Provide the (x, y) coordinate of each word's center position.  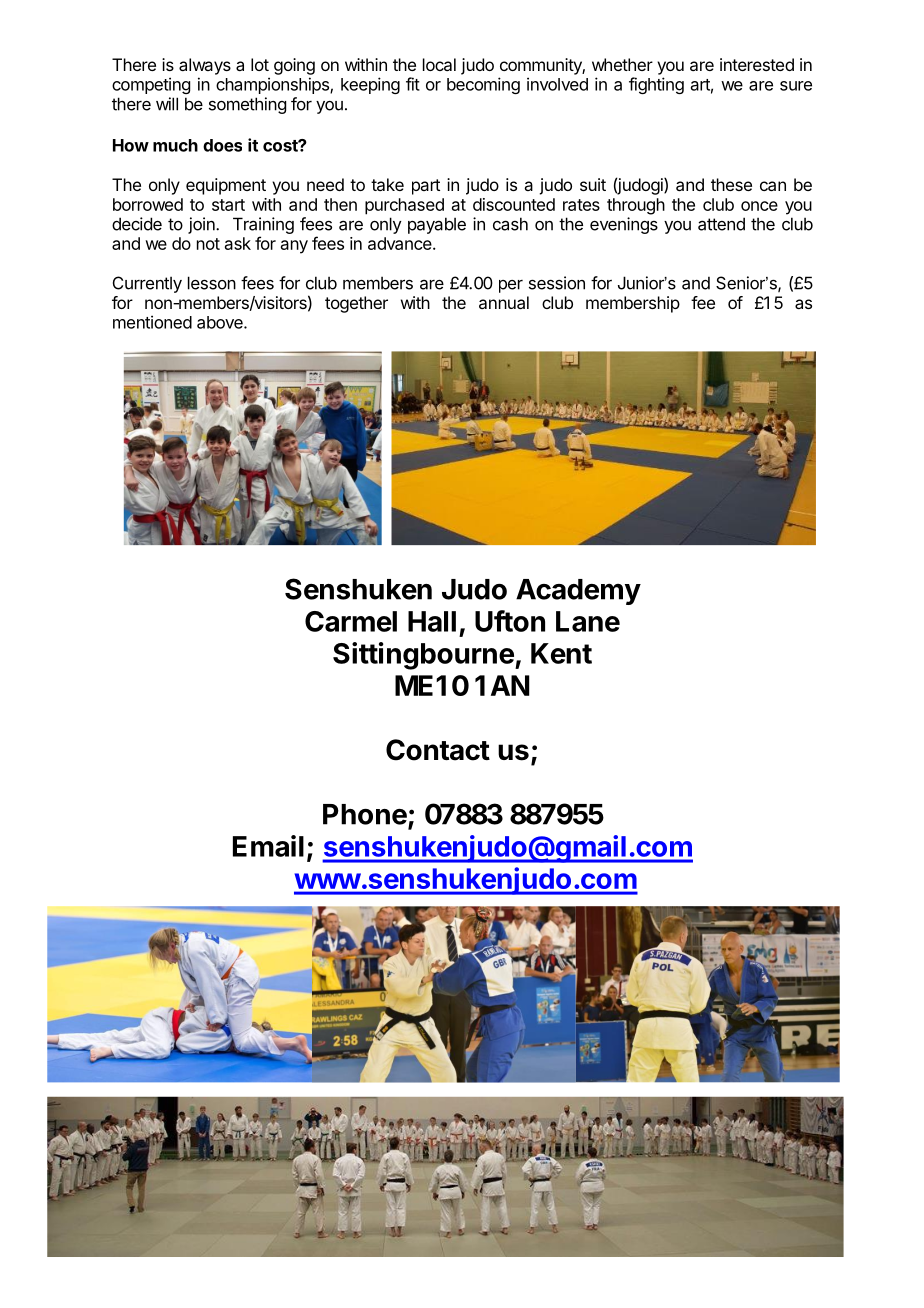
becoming (483, 85)
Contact (438, 750)
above (221, 322)
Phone (365, 814)
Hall (432, 621)
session (557, 283)
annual (504, 302)
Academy (578, 592)
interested (757, 64)
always (205, 66)
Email (268, 846)
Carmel (351, 621)
